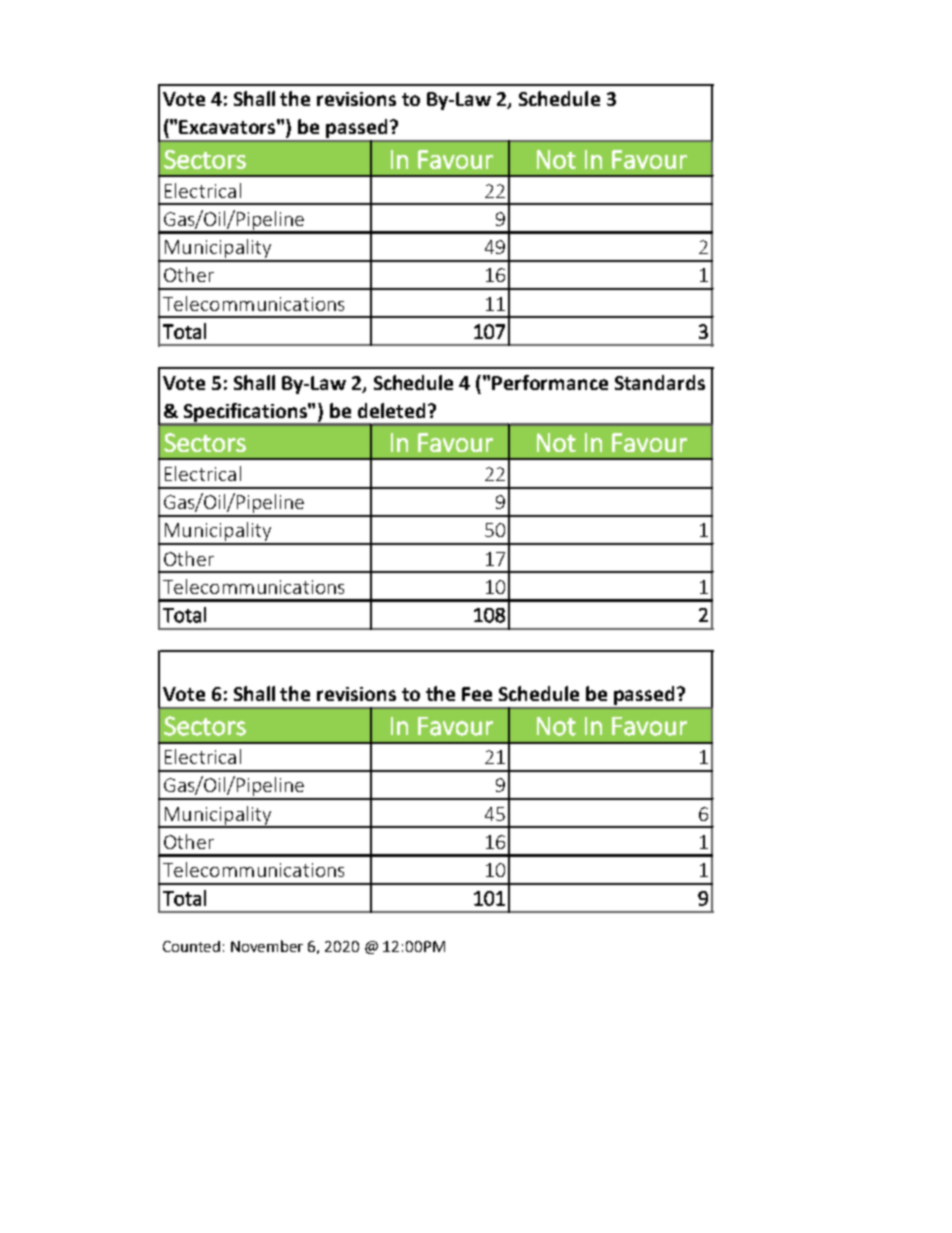 The image size is (952, 1233). What do you see at coordinates (660, 382) in the page?
I see `Standards` at bounding box center [660, 382].
